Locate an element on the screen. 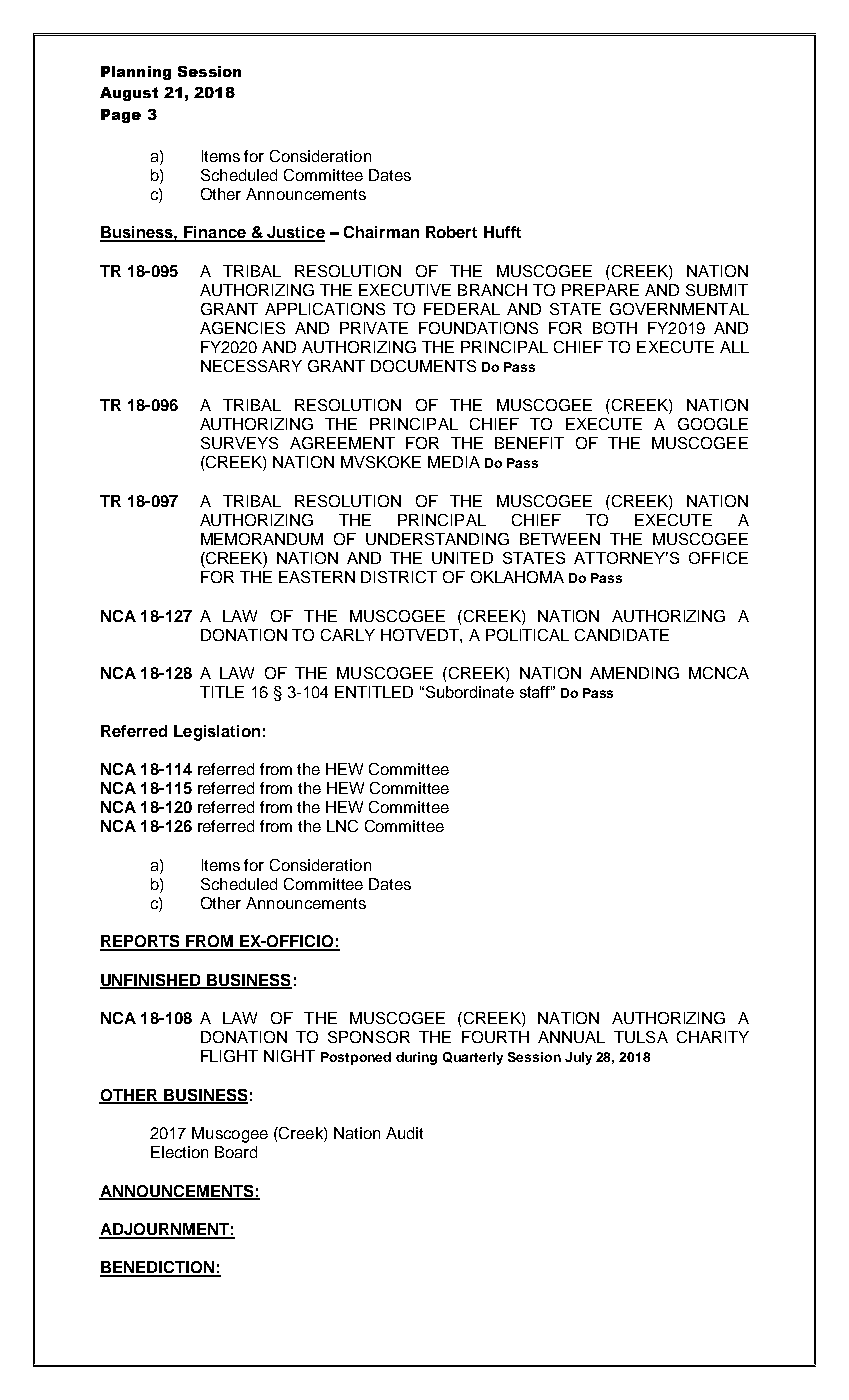 Image resolution: width=849 pixels, height=1400 pixels. GOOGLE is located at coordinates (713, 424).
